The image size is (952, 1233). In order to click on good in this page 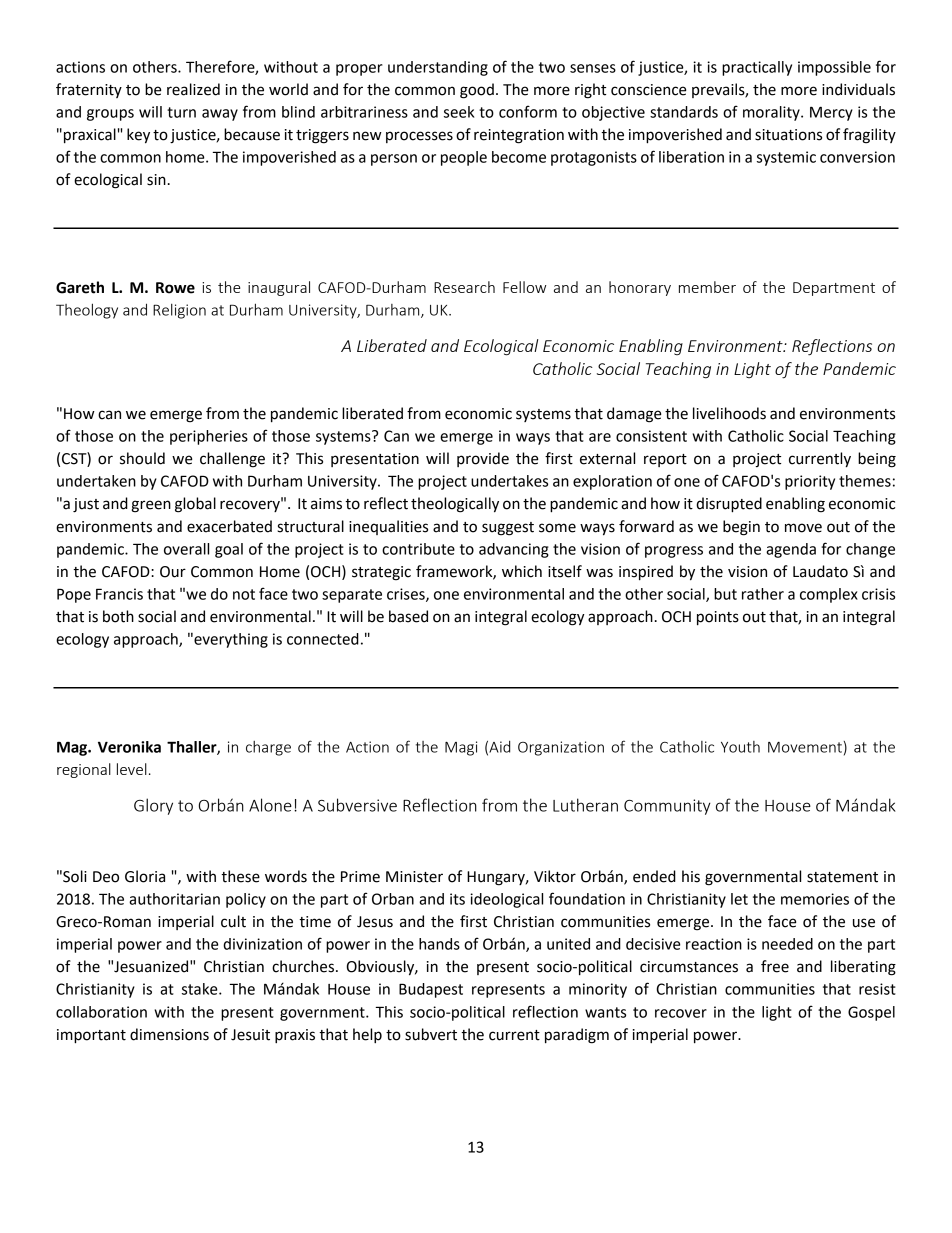, I will do `click(477, 91)`.
